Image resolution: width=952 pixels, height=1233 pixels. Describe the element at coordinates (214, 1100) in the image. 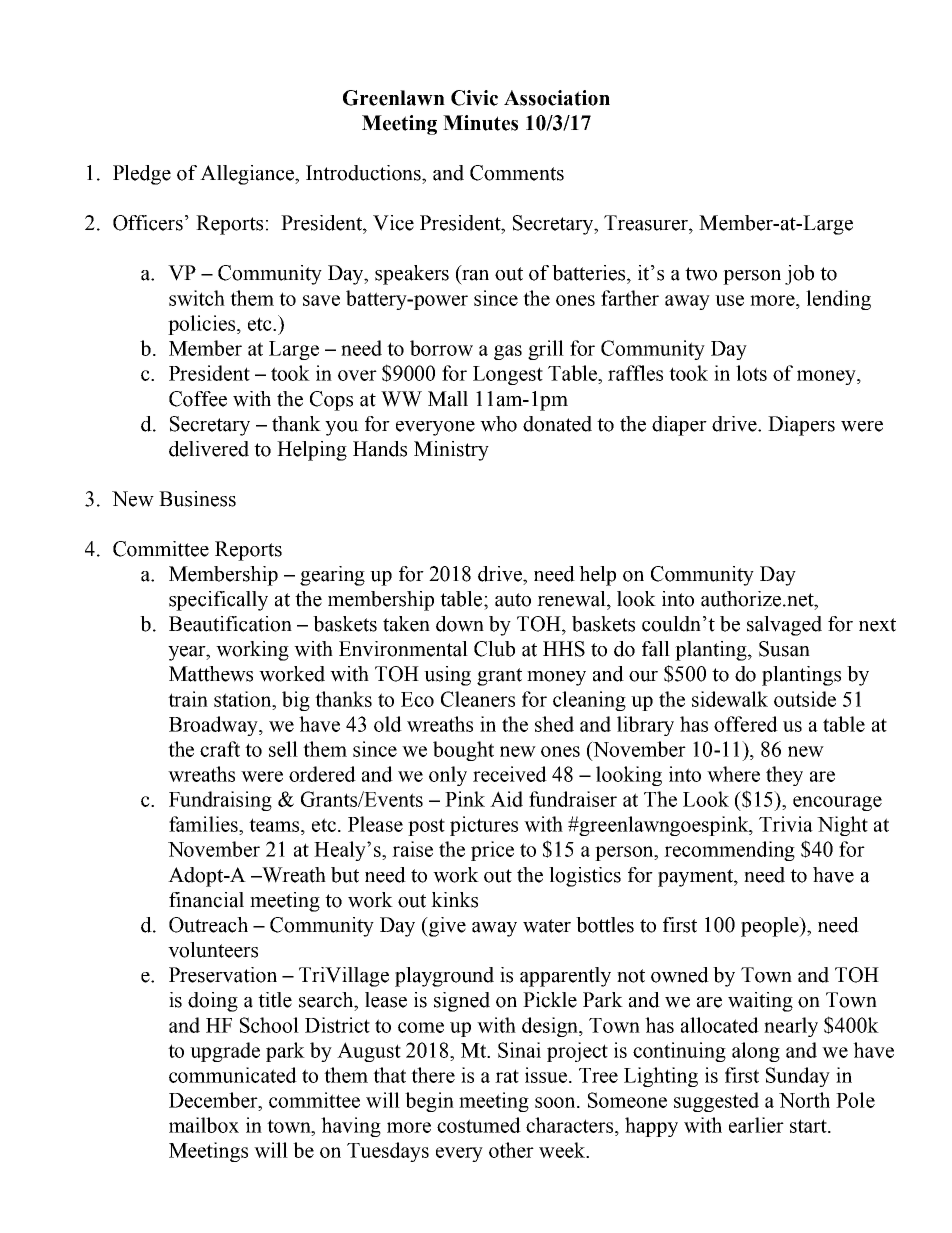

I see `December` at that location.
